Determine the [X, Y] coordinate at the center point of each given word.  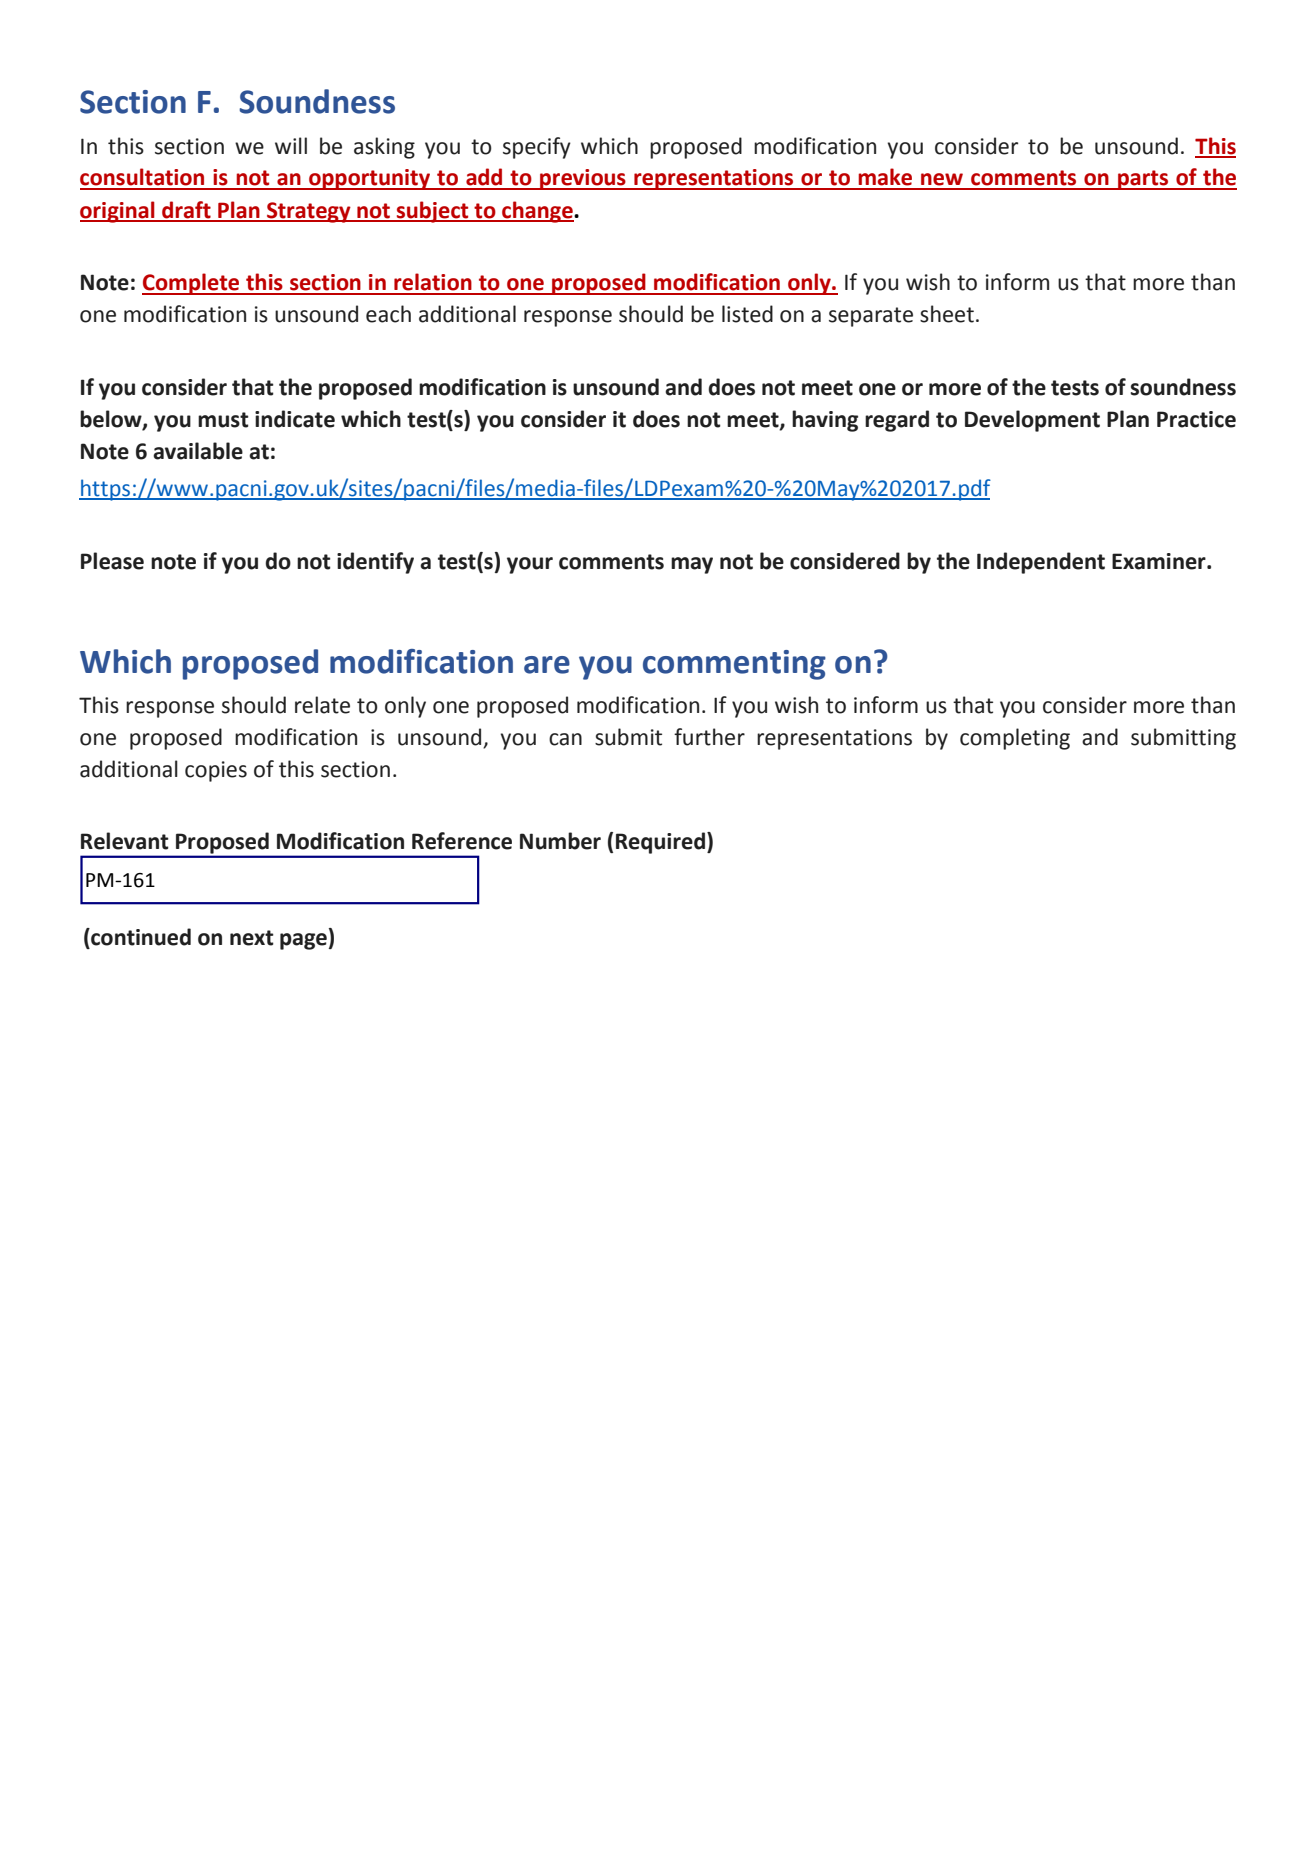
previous [583, 179]
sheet [947, 314]
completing [1015, 739]
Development [1032, 421]
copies [216, 771]
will [291, 145]
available [198, 451]
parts [1143, 180]
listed [747, 314]
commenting [734, 665]
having [825, 421]
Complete [192, 284]
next [252, 938]
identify [375, 563]
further [709, 737]
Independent [1041, 563]
